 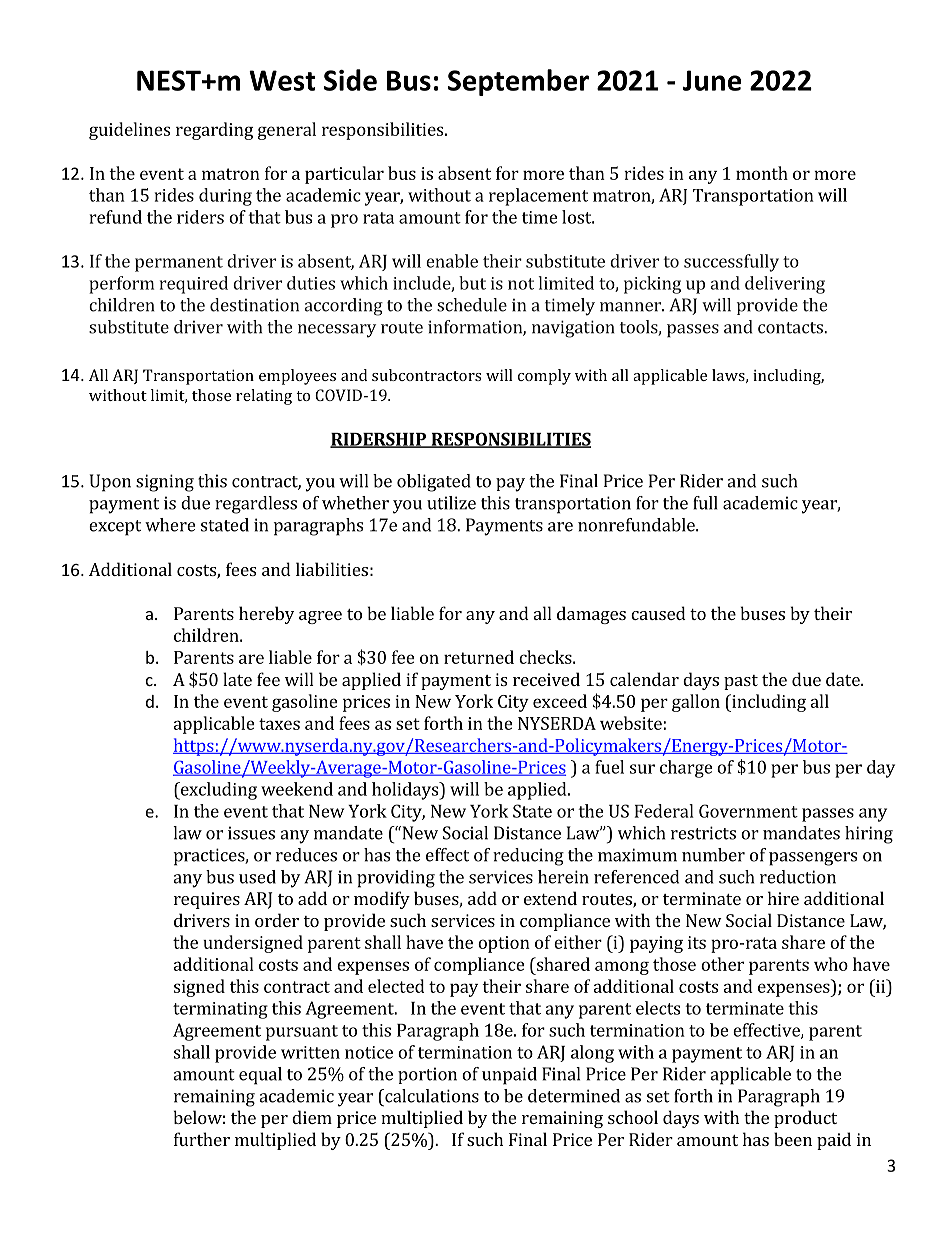 I want to click on June, so click(x=712, y=80).
